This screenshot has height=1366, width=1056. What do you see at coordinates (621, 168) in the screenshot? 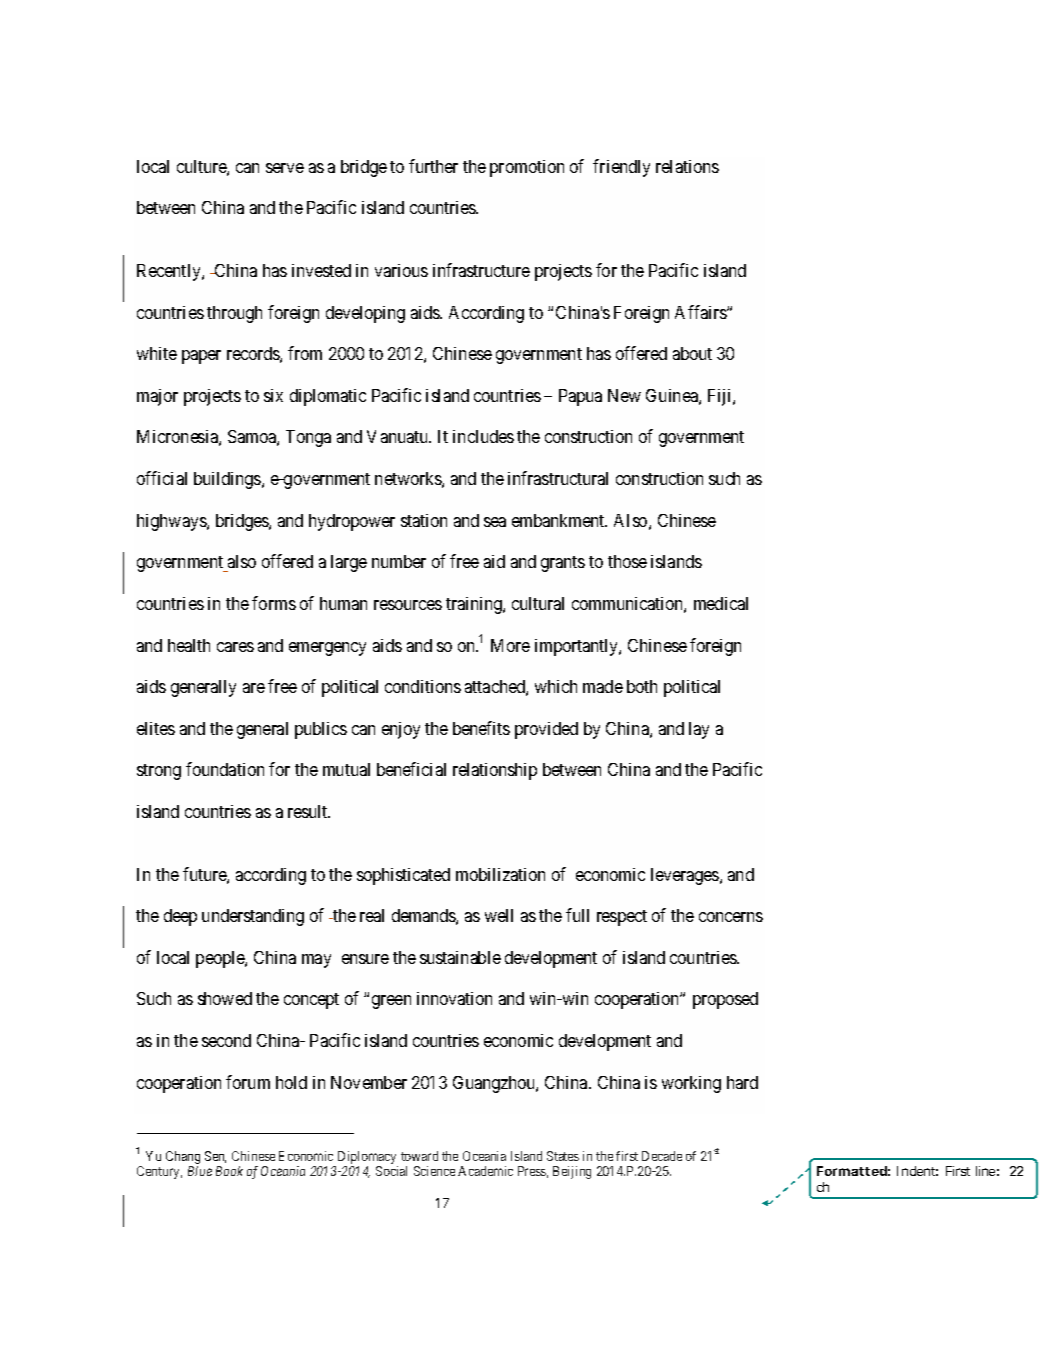
I see `friendly` at bounding box center [621, 168].
